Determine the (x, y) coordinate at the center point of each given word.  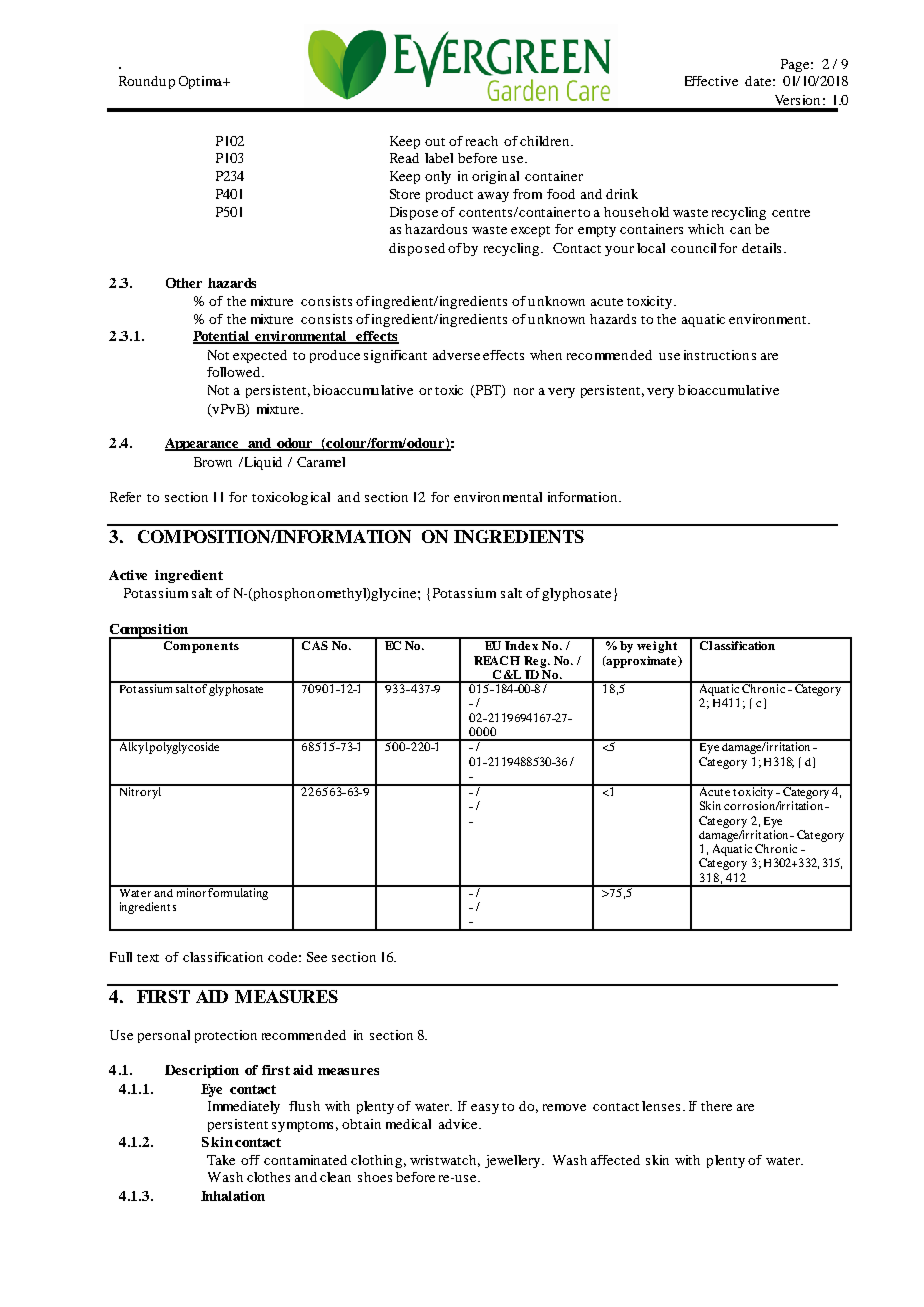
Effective (711, 81)
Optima (201, 82)
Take (221, 1160)
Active (128, 575)
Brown (213, 462)
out (435, 142)
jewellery (514, 1161)
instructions (720, 355)
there (716, 1106)
